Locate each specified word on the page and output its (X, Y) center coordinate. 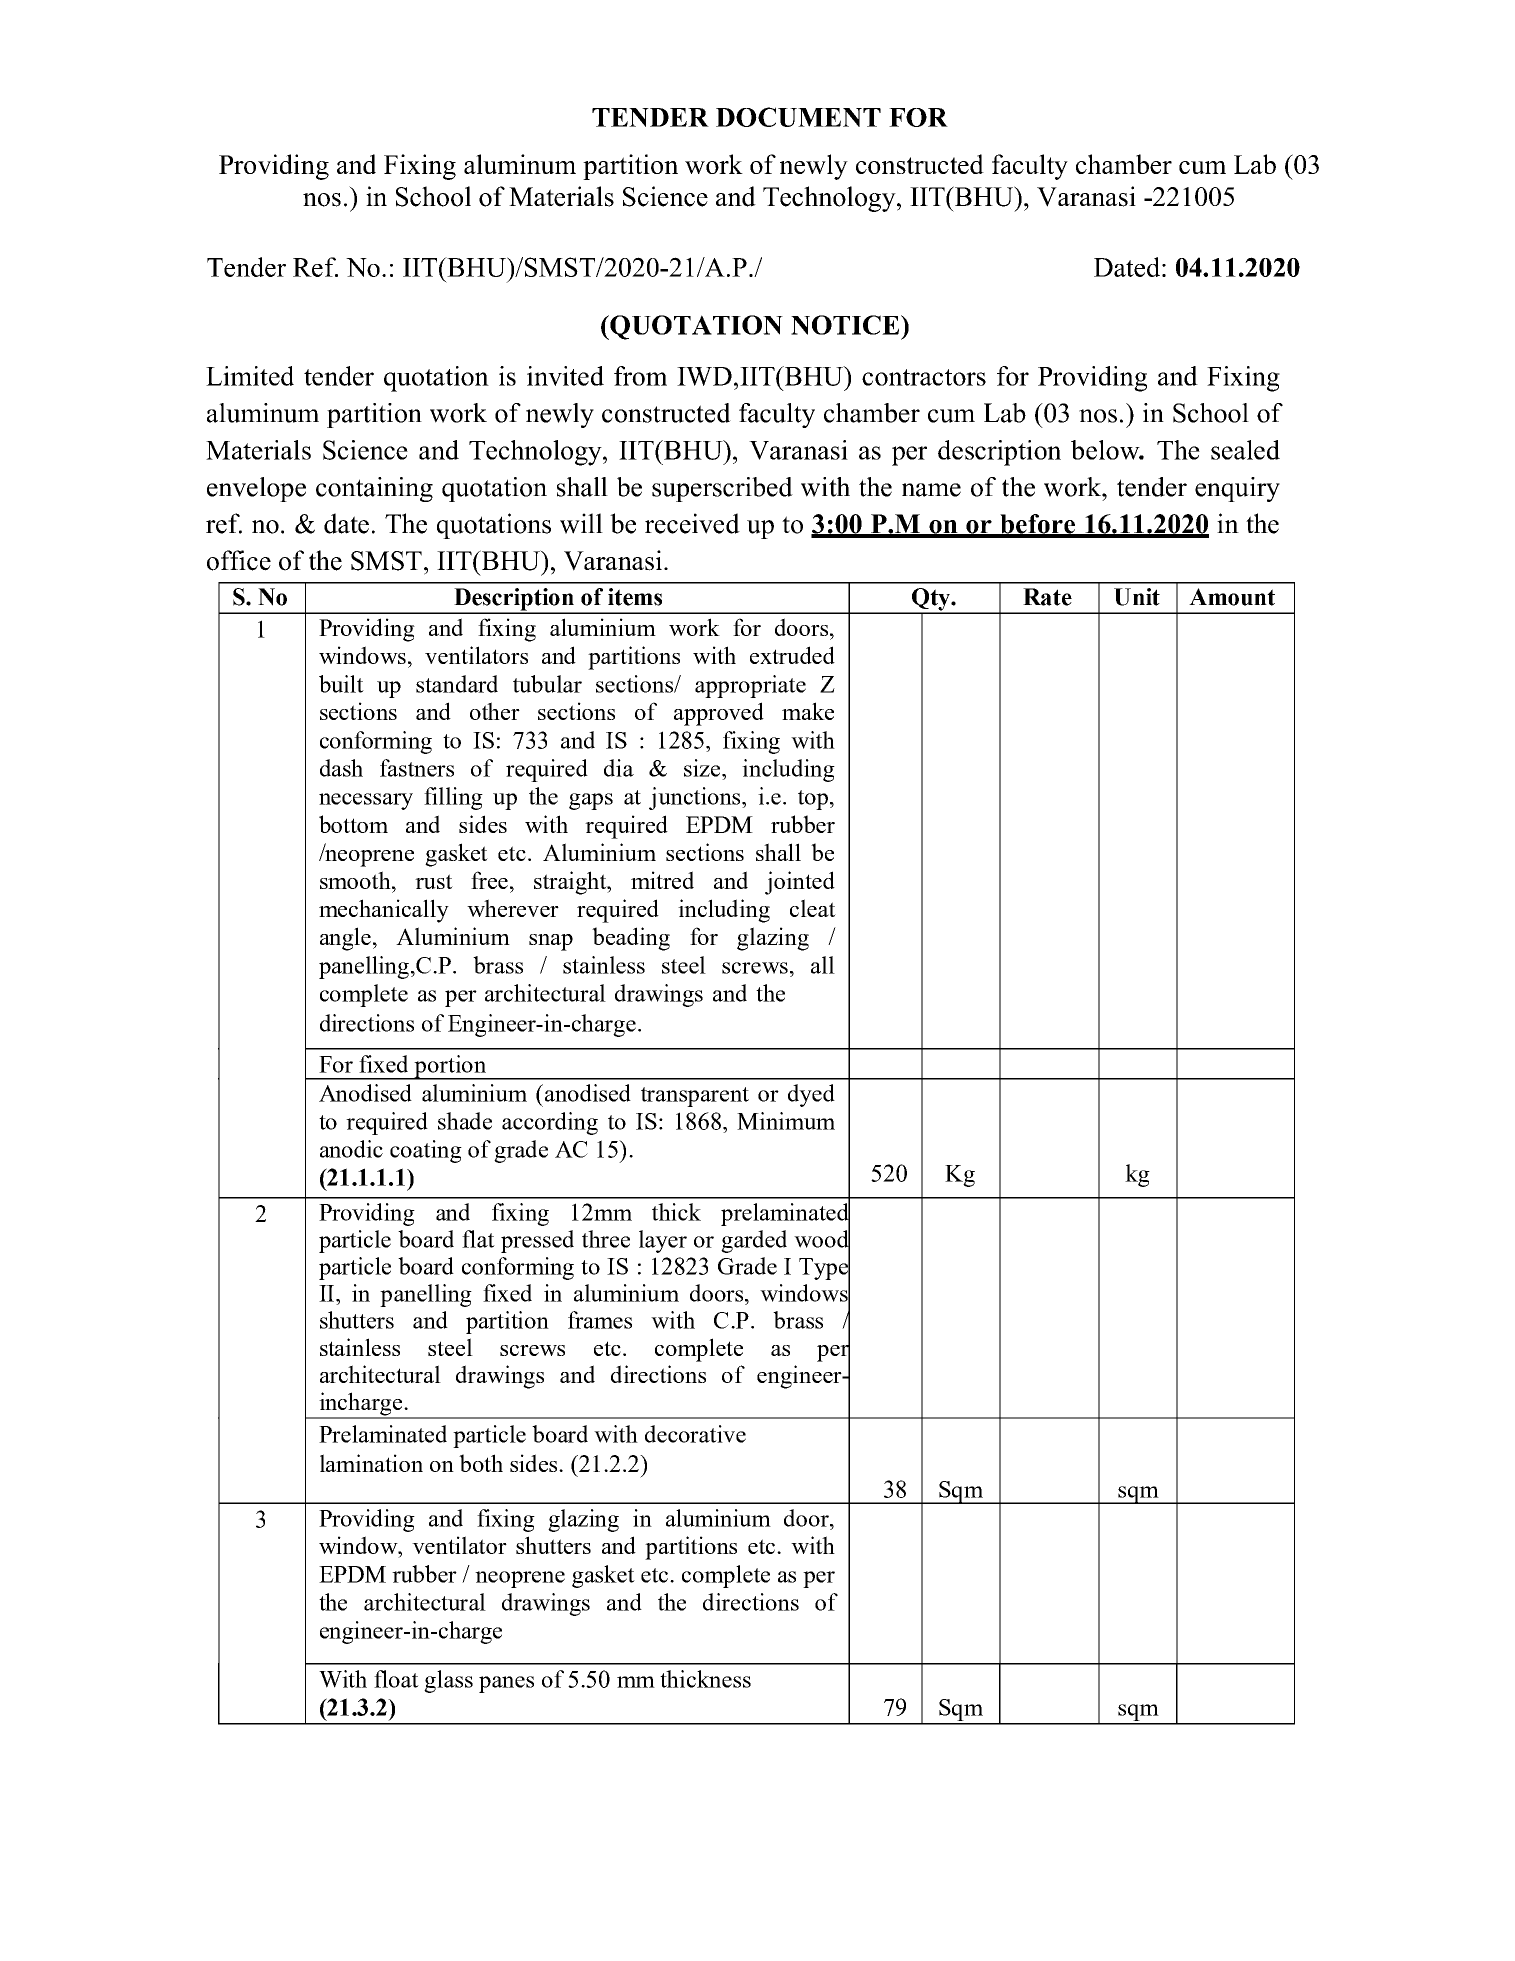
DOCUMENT (798, 117)
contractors (924, 377)
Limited (250, 376)
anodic (351, 1149)
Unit (1137, 597)
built (341, 684)
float (396, 1679)
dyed (811, 1095)
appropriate (750, 686)
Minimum (786, 1121)
